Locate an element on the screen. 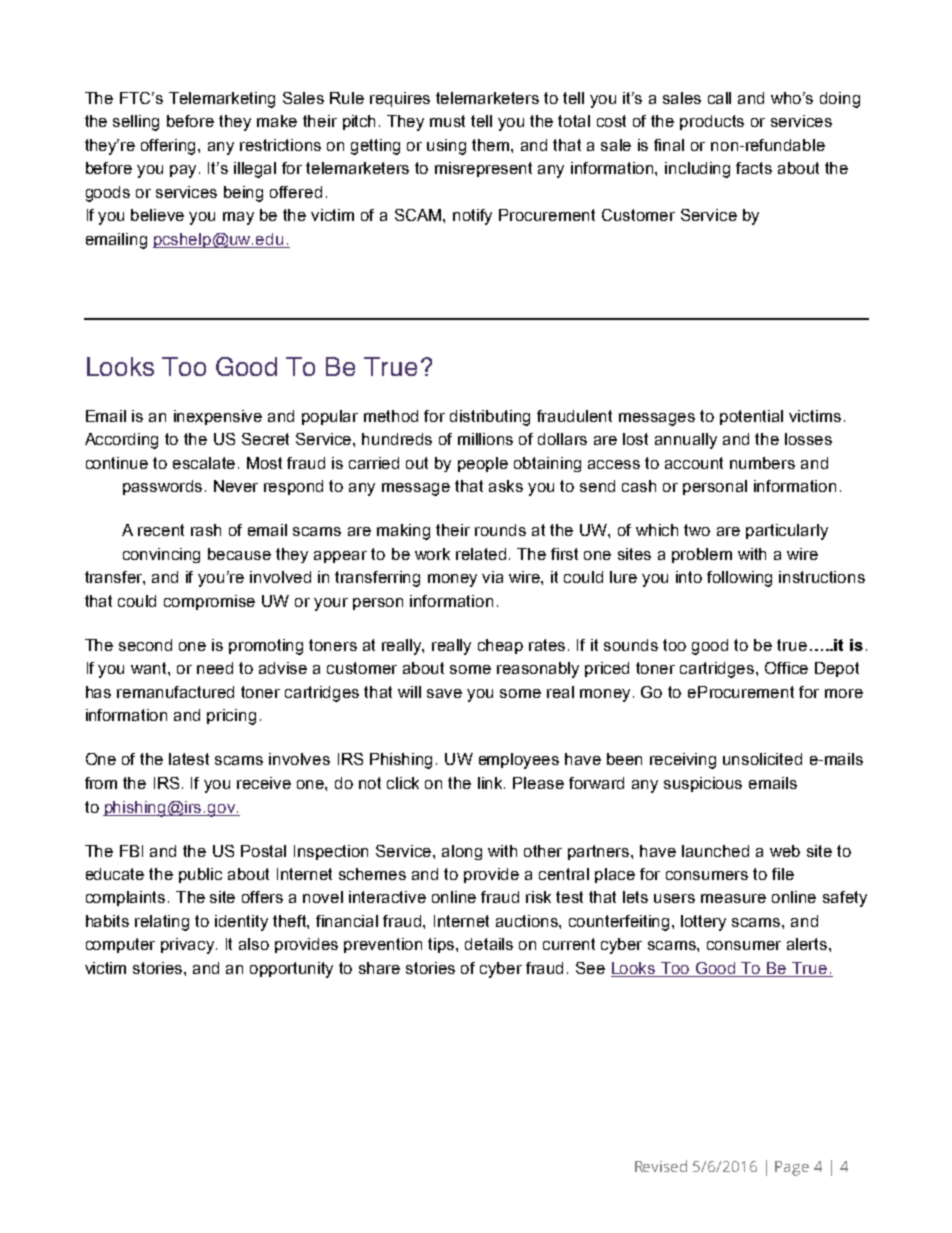 This screenshot has height=1233, width=952. alerts is located at coordinates (808, 944).
